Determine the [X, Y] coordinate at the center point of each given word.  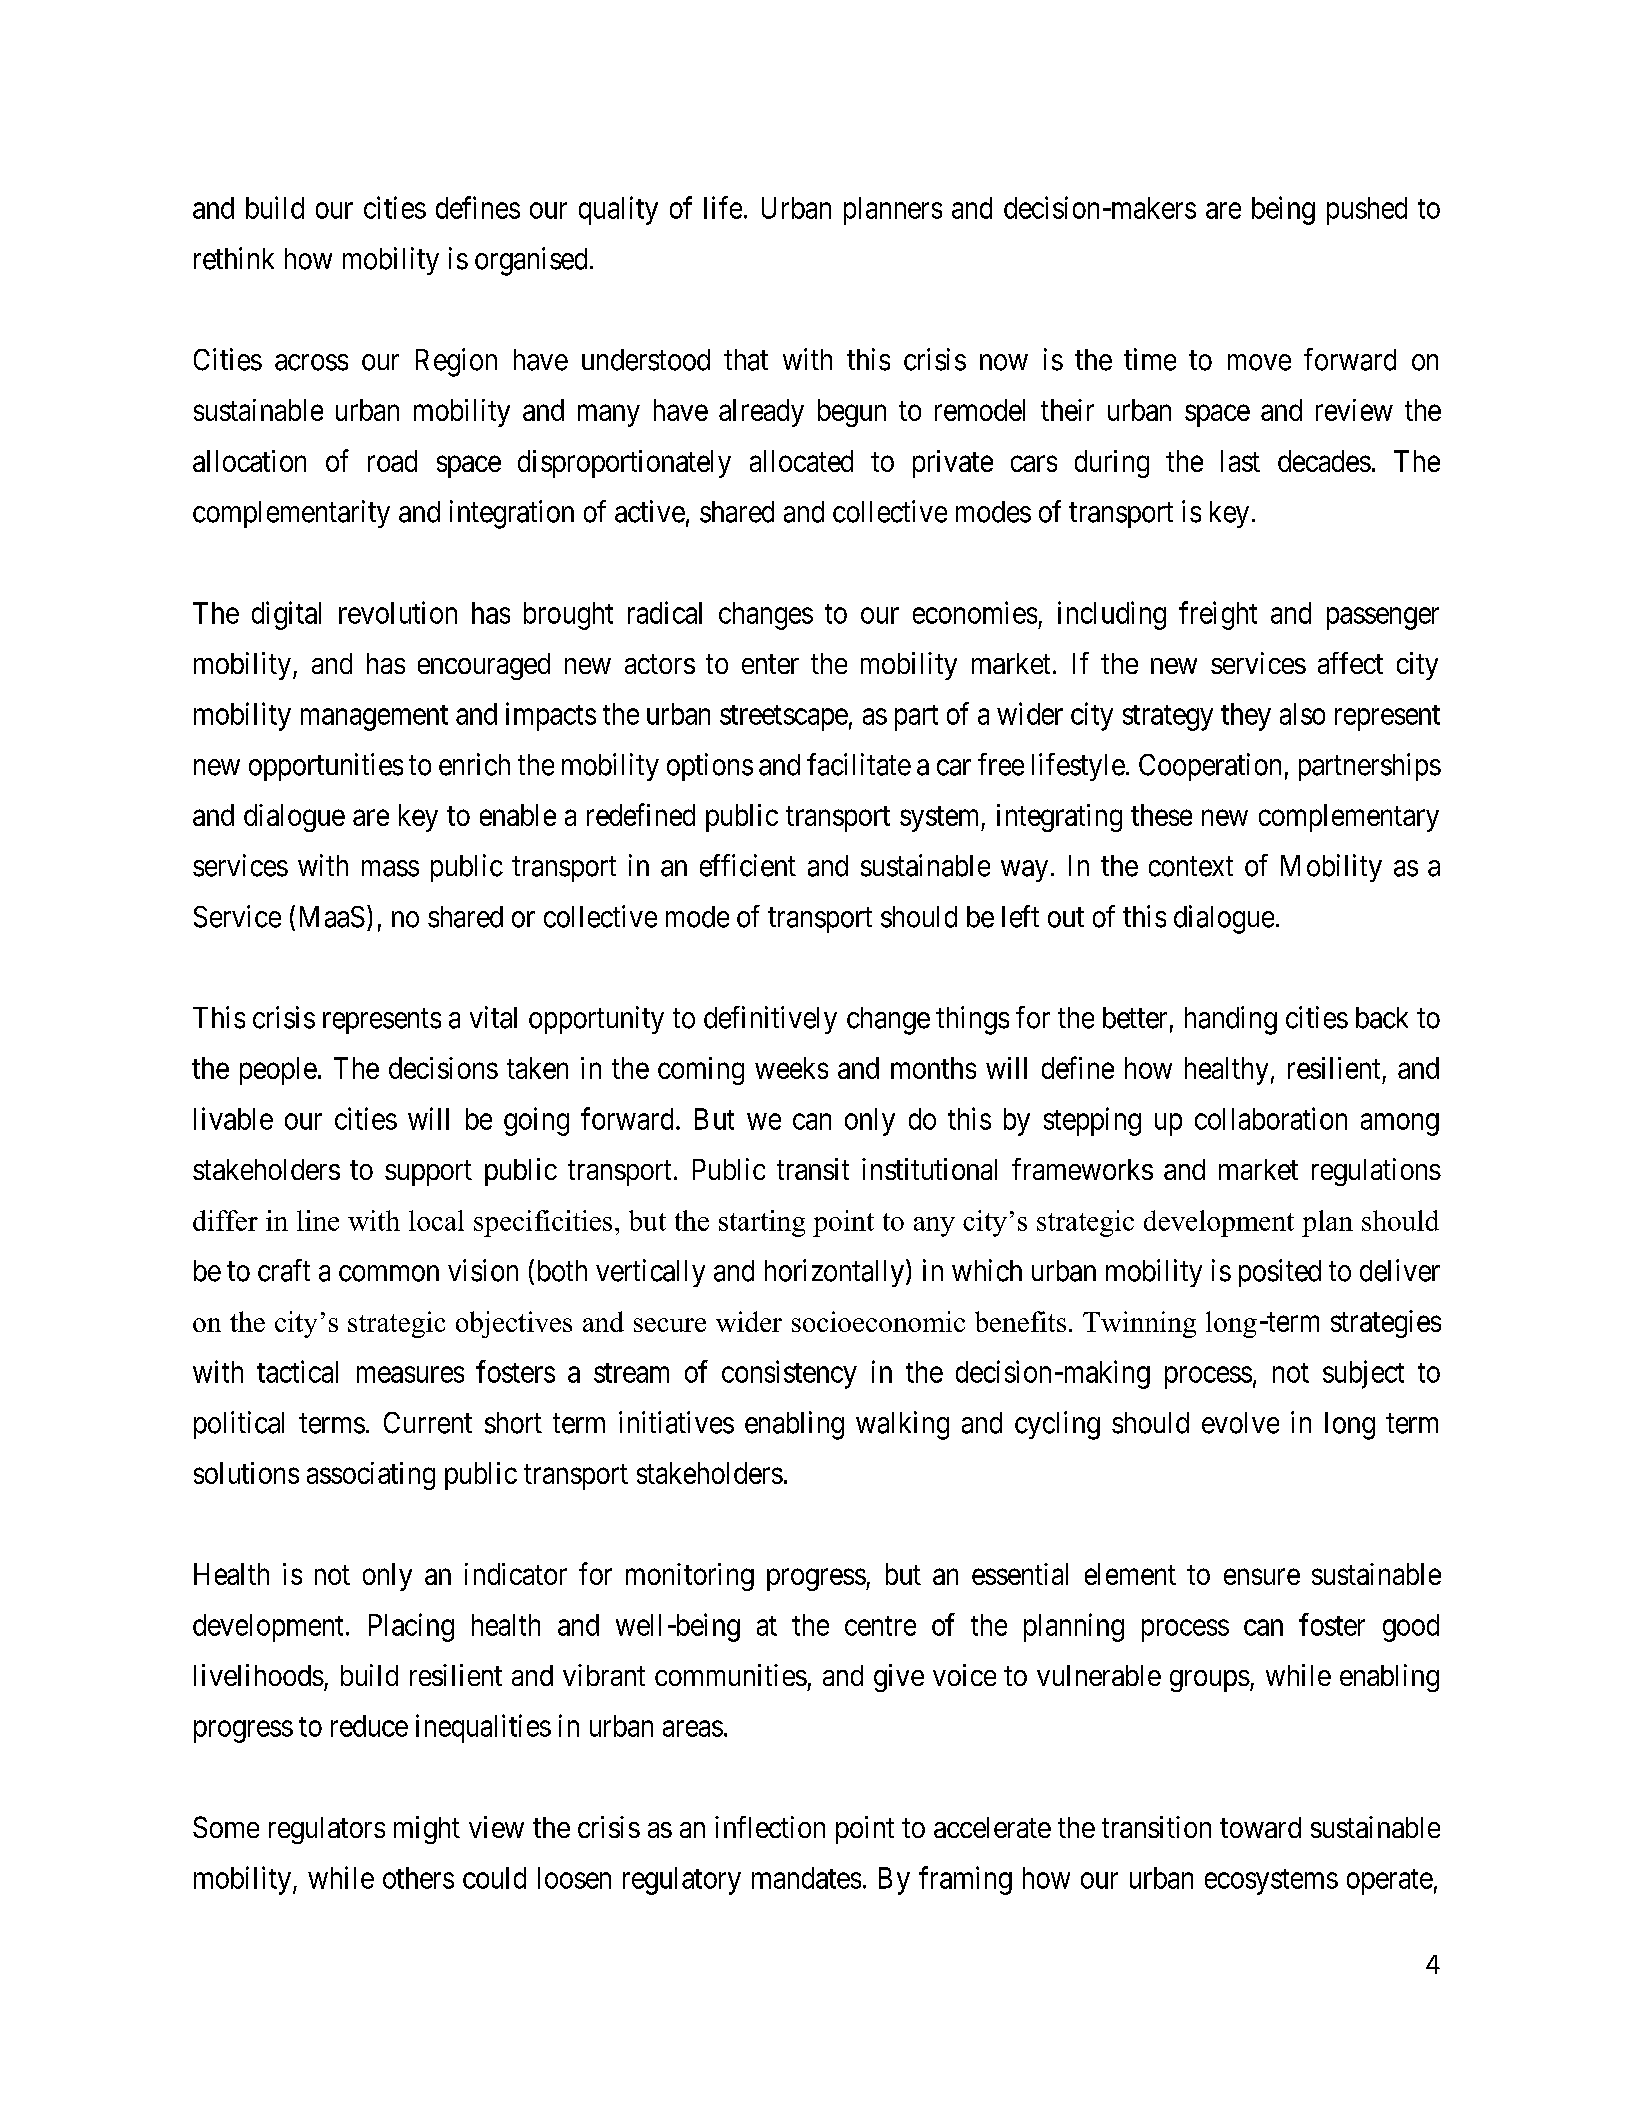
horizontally [834, 1273]
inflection [770, 1827]
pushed [1367, 211]
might [427, 1830]
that [746, 360]
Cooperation [1210, 767]
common [389, 1273]
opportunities [326, 767]
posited [1280, 1273]
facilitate [859, 764]
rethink [234, 258]
